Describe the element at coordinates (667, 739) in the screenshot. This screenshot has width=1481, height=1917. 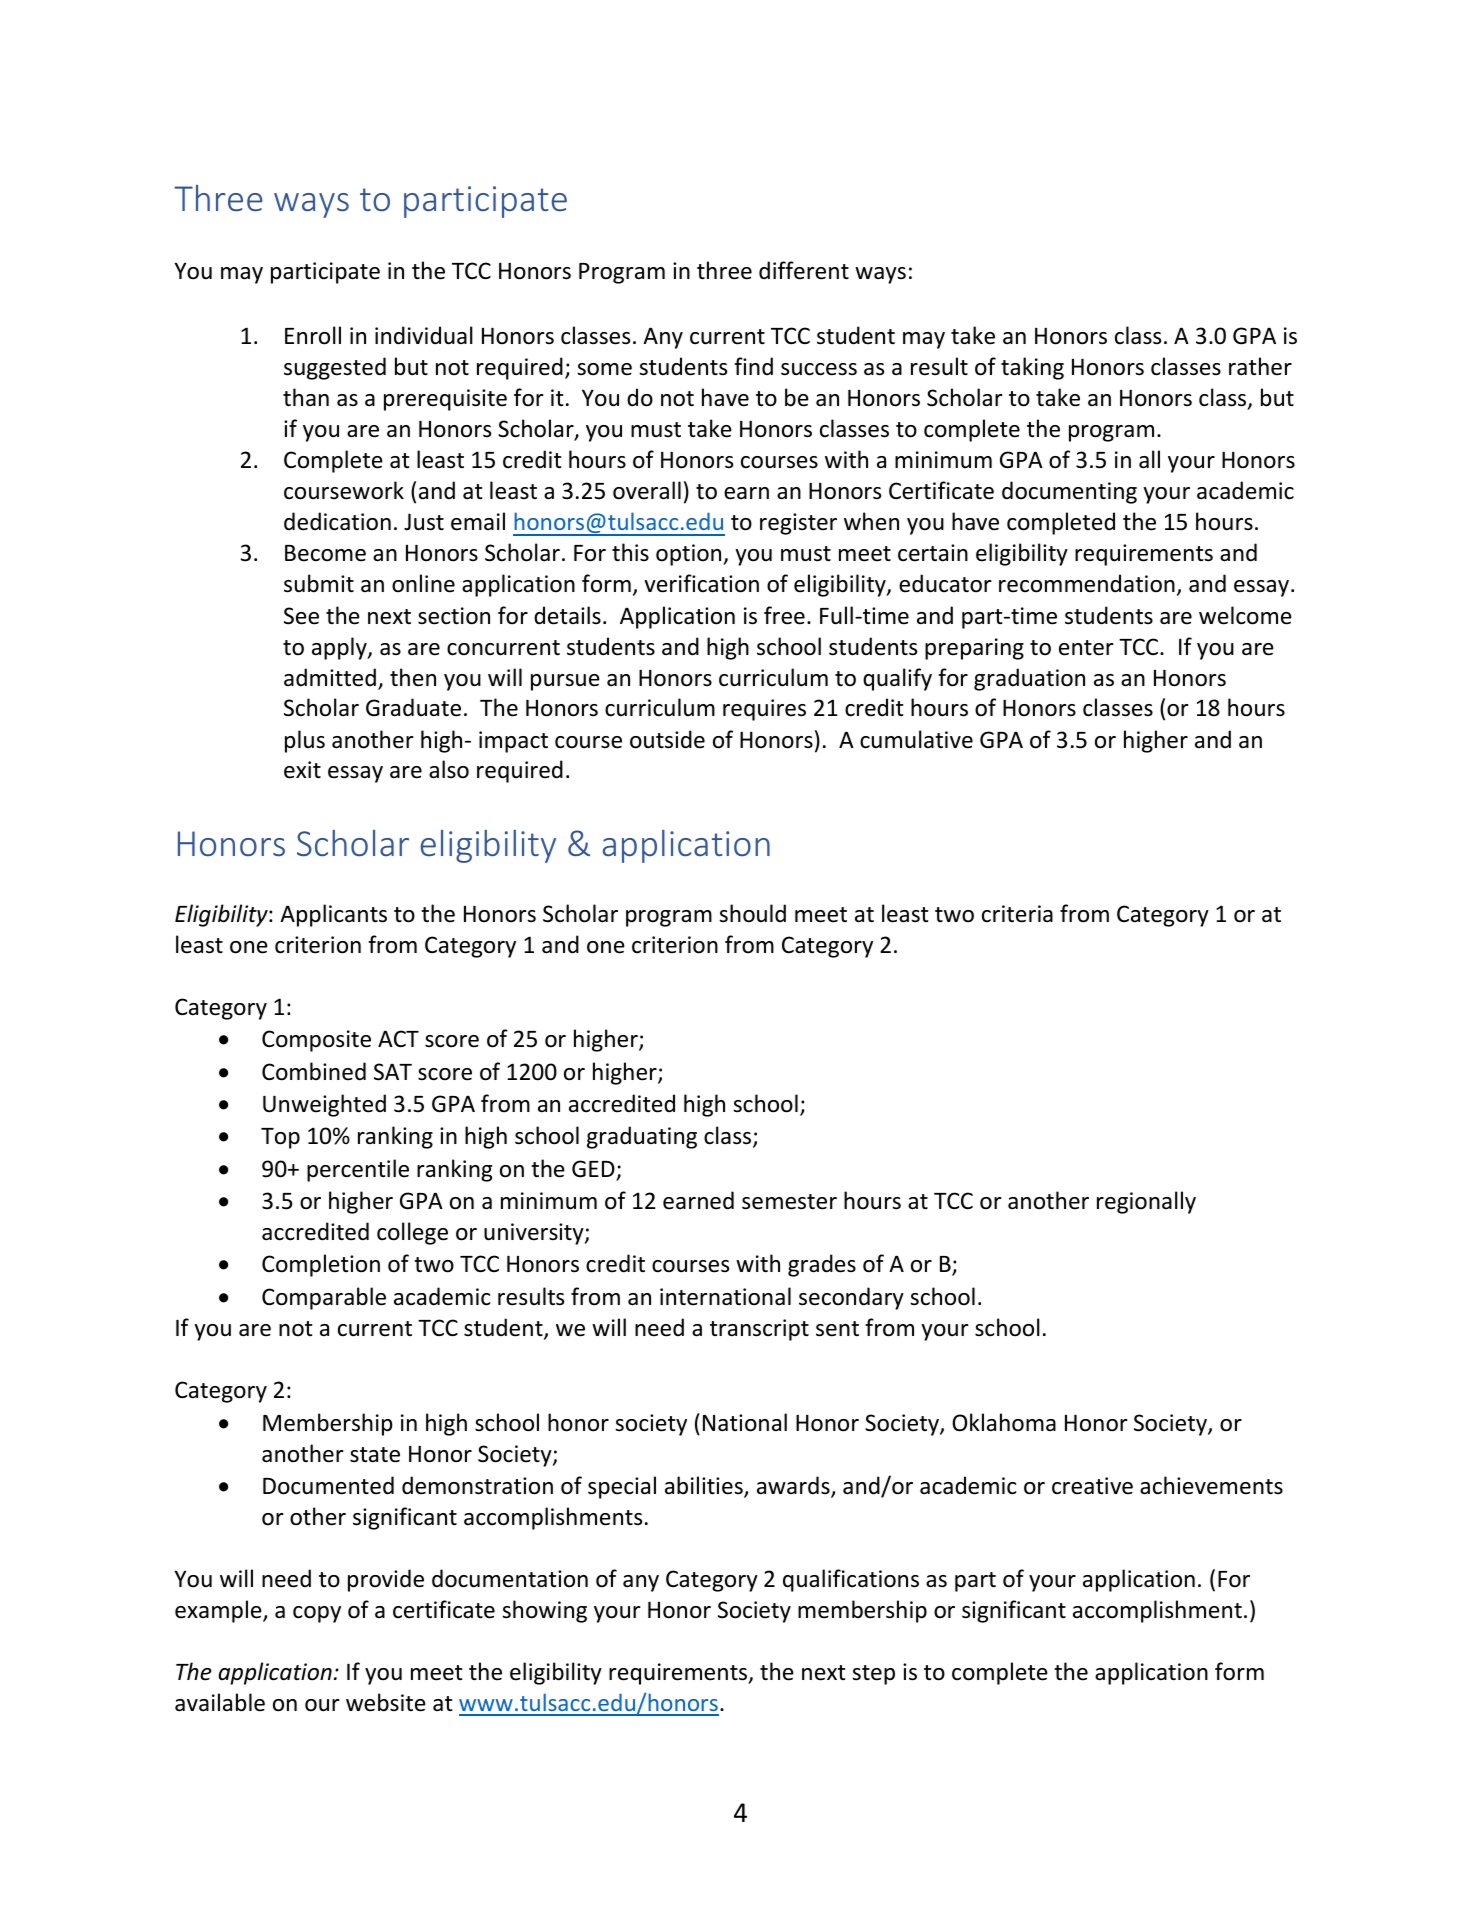
I see `outside` at that location.
